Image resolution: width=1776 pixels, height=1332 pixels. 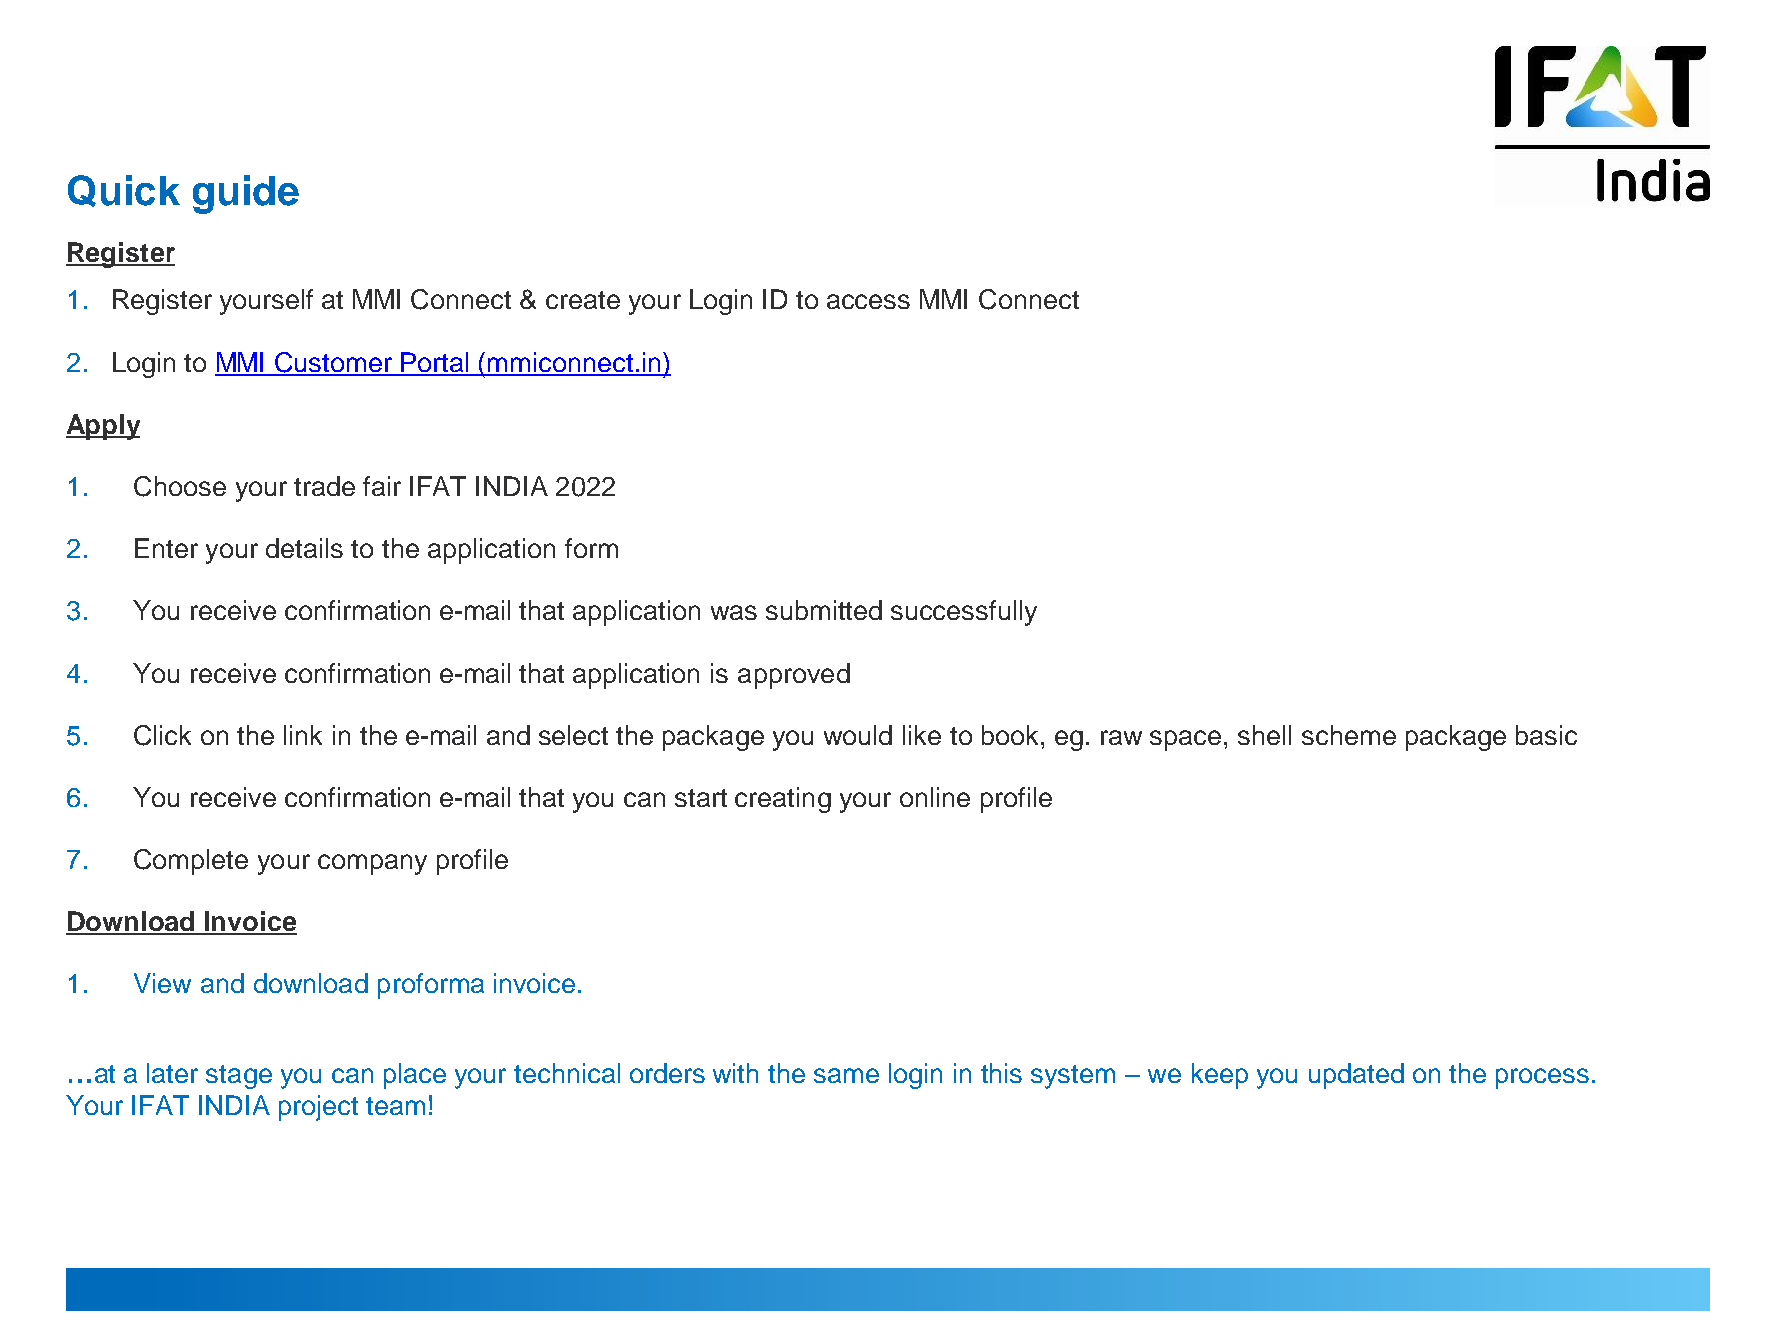 What do you see at coordinates (246, 194) in the document?
I see `guide` at bounding box center [246, 194].
